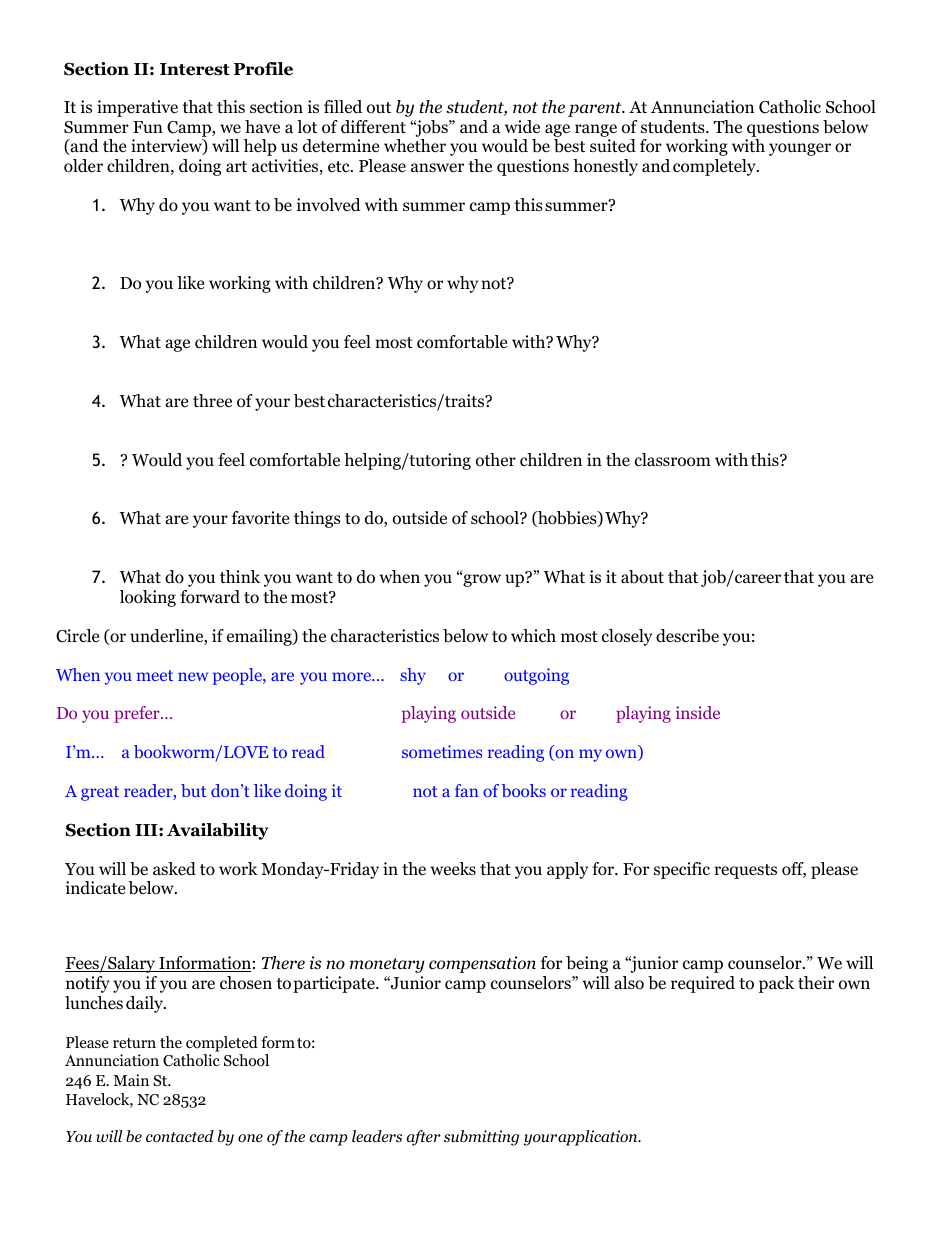 The image size is (952, 1233). Describe the element at coordinates (148, 598) in the screenshot. I see `looking` at that location.
